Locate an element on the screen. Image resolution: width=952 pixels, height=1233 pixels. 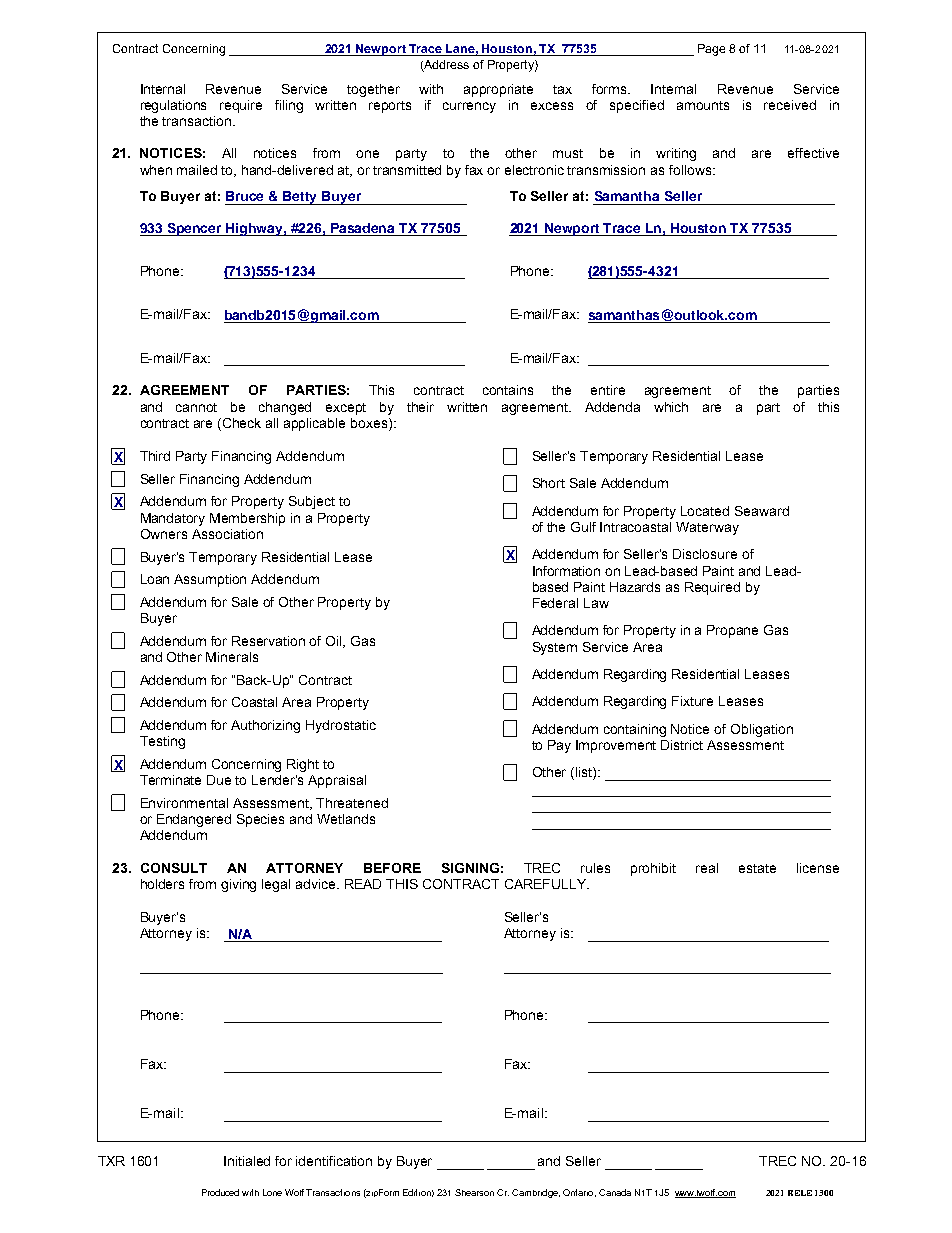
estate is located at coordinates (757, 868).
